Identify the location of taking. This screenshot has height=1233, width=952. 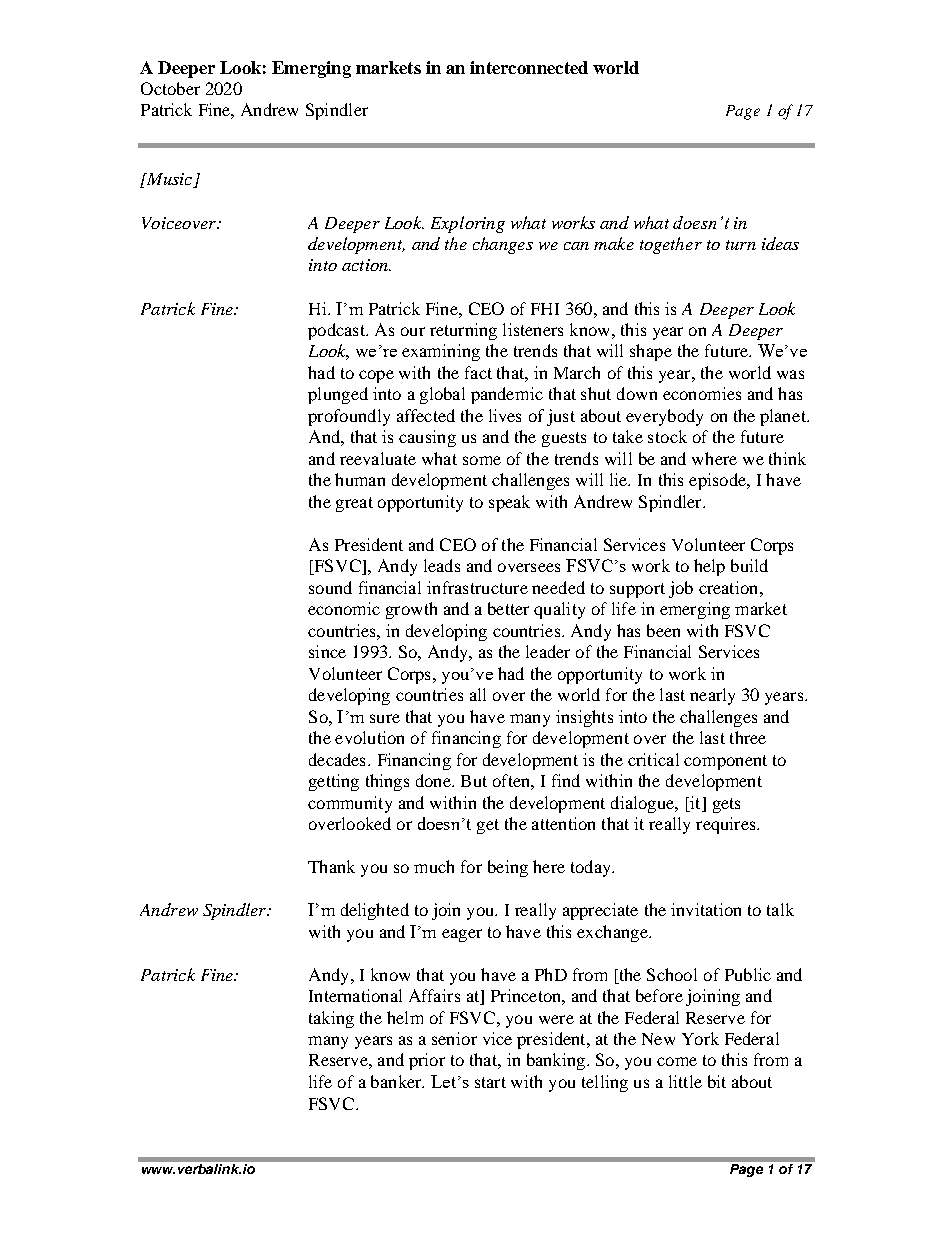
(331, 1019).
